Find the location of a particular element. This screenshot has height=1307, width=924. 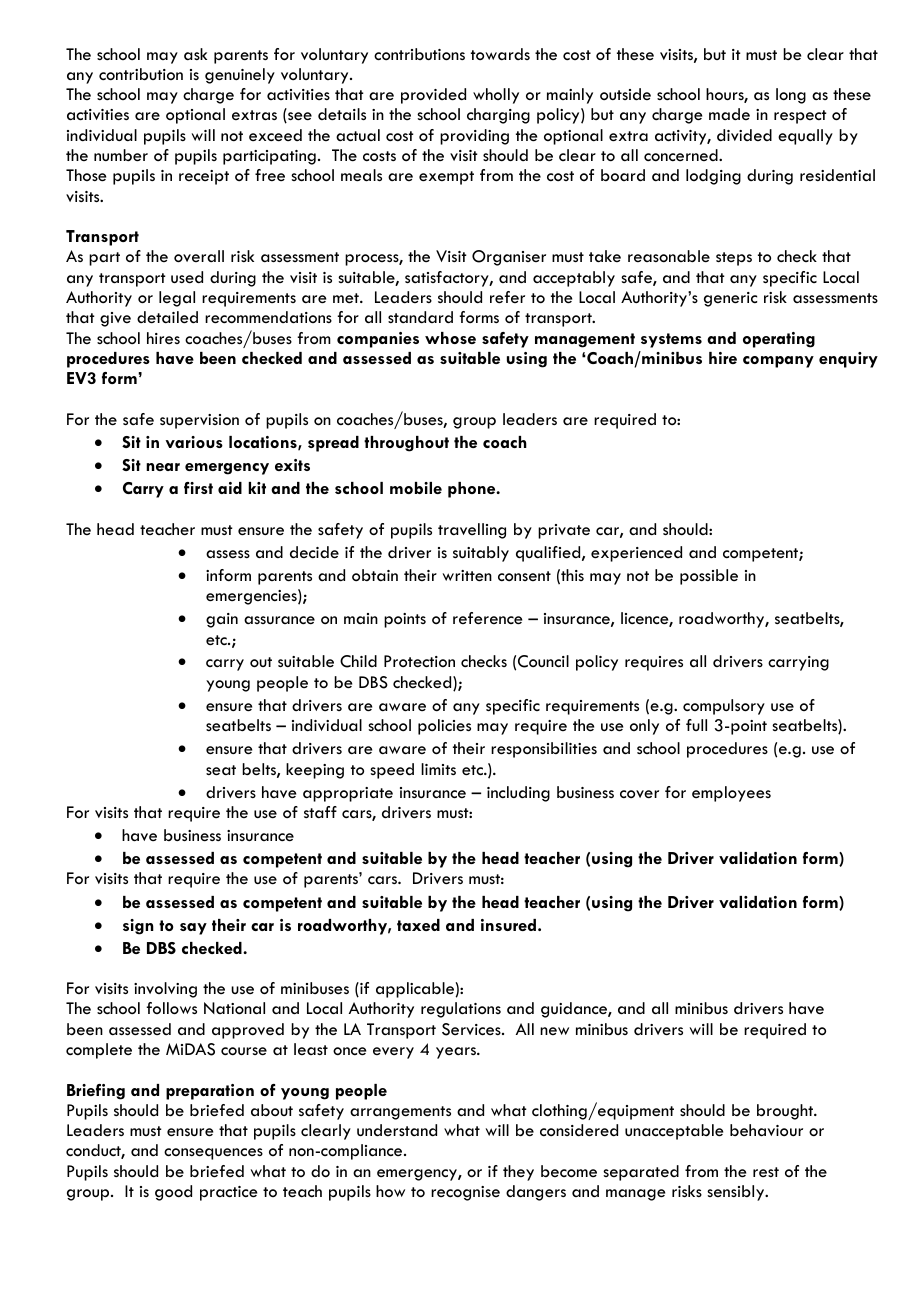

wholly is located at coordinates (496, 96).
